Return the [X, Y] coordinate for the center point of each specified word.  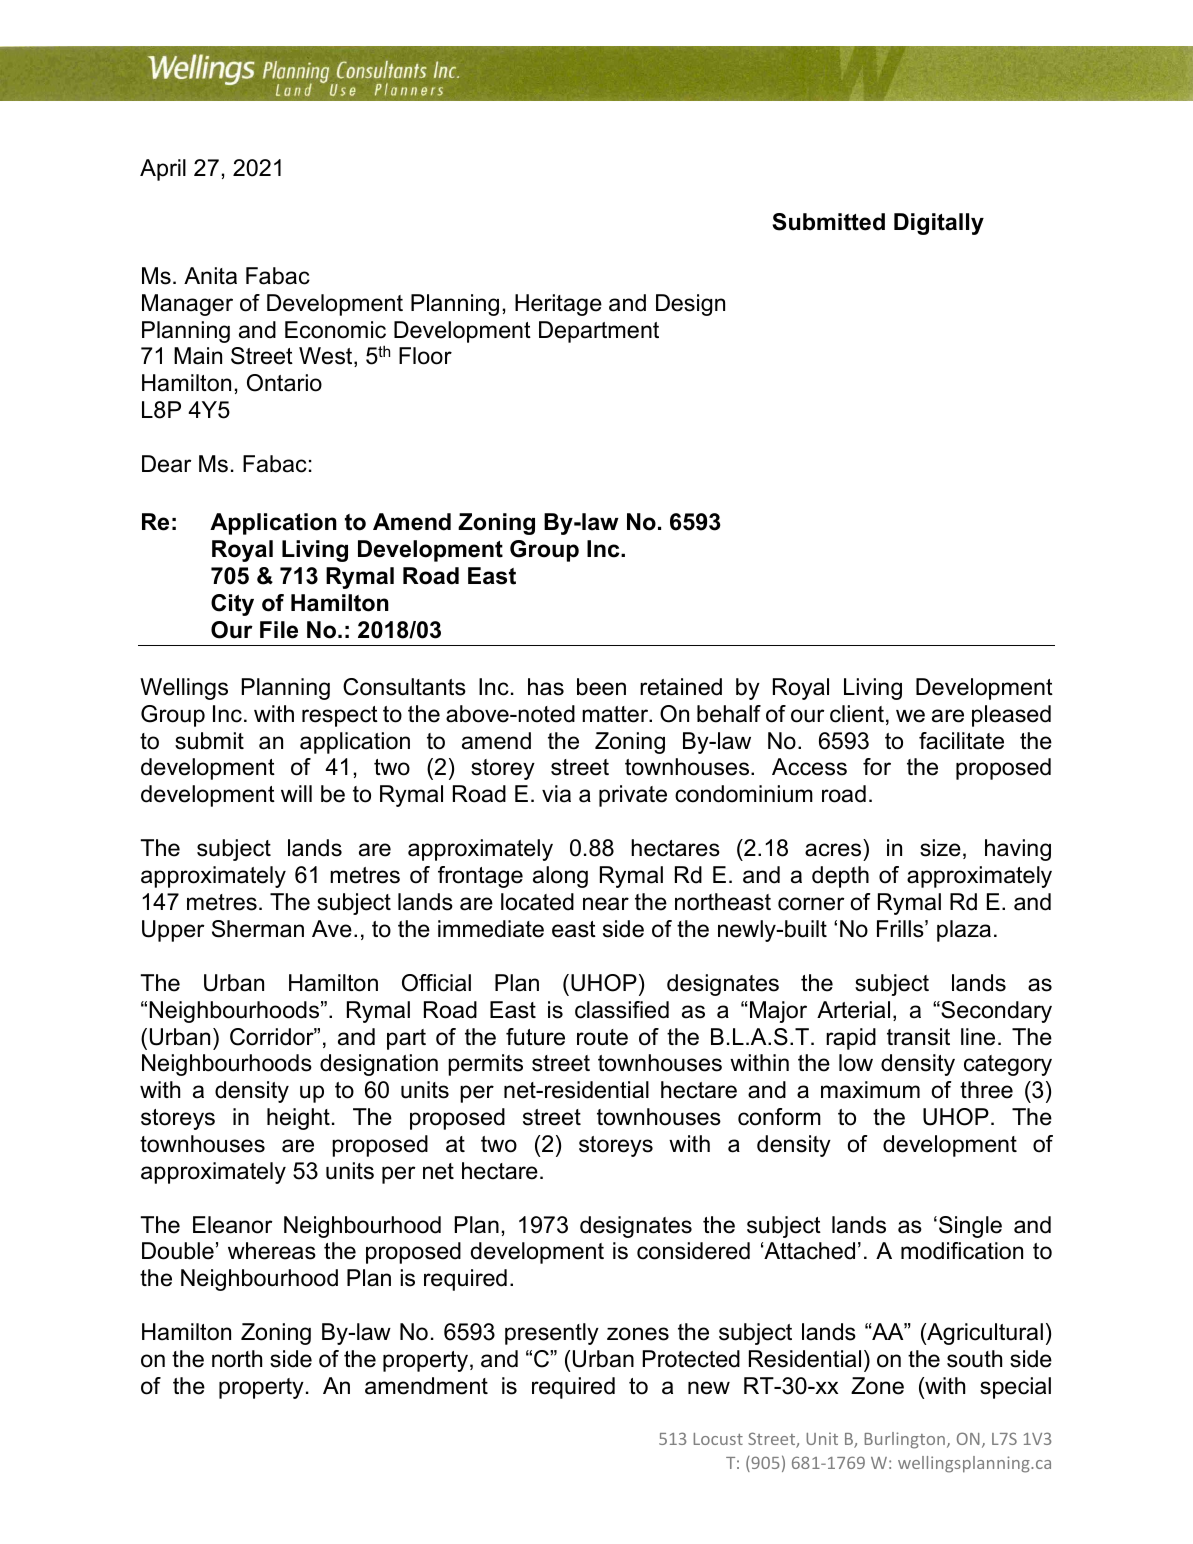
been [601, 687]
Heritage [558, 305]
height [298, 1119]
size [940, 848]
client [857, 714]
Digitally [939, 224]
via [556, 794]
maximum [870, 1090]
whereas [272, 1251]
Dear [167, 464]
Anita [210, 276]
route [602, 1037]
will [296, 793]
